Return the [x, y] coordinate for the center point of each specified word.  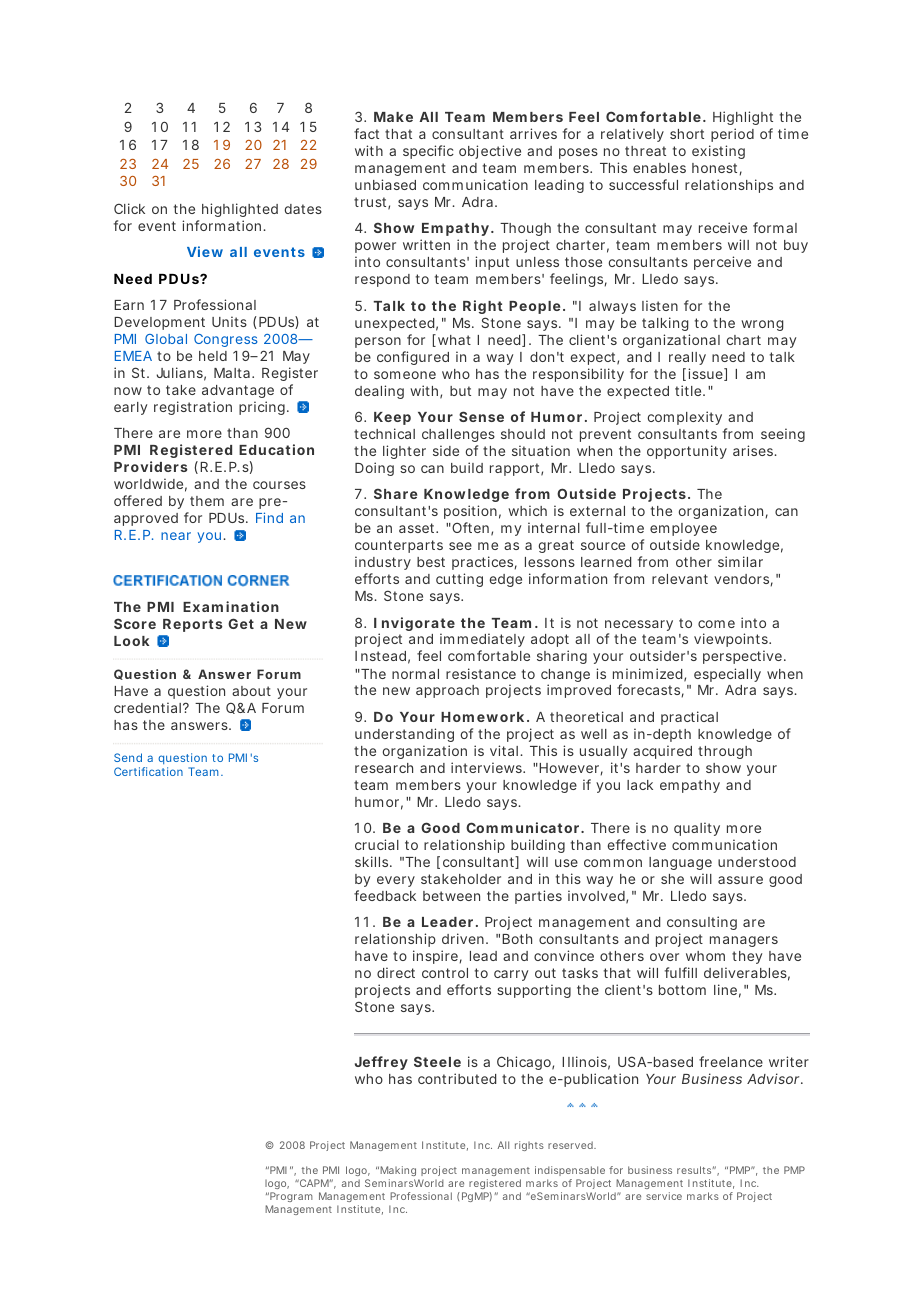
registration [193, 408]
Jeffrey [381, 1063]
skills [373, 861]
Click [129, 208]
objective [490, 152]
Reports [193, 625]
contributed [457, 1078]
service [664, 1196]
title [689, 390]
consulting [702, 923]
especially [727, 675]
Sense [481, 416]
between [451, 896]
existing [718, 152]
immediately [482, 642]
